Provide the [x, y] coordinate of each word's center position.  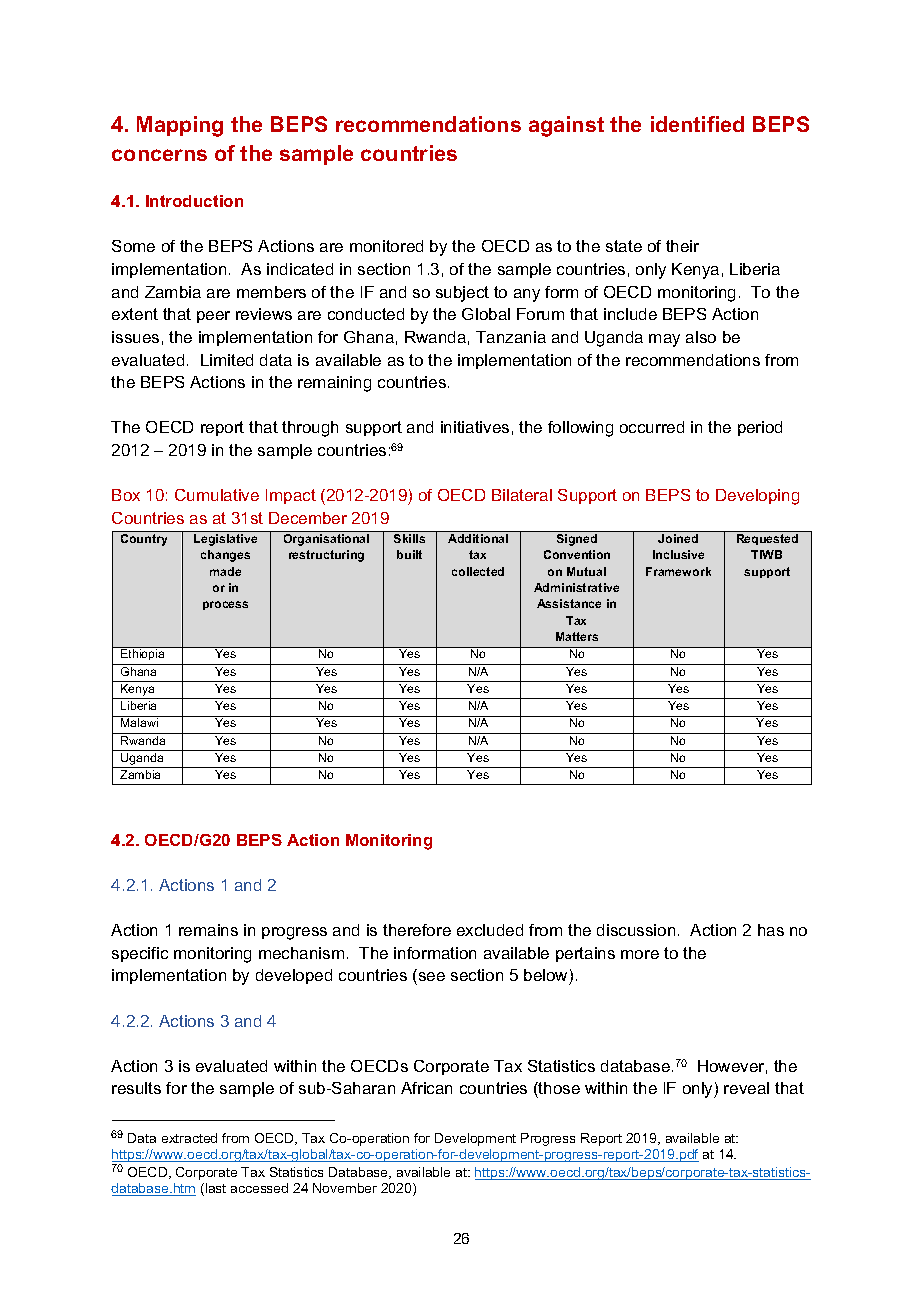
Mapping [180, 126]
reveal [746, 1088]
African [426, 1088]
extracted [189, 1138]
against [566, 126]
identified [697, 124]
